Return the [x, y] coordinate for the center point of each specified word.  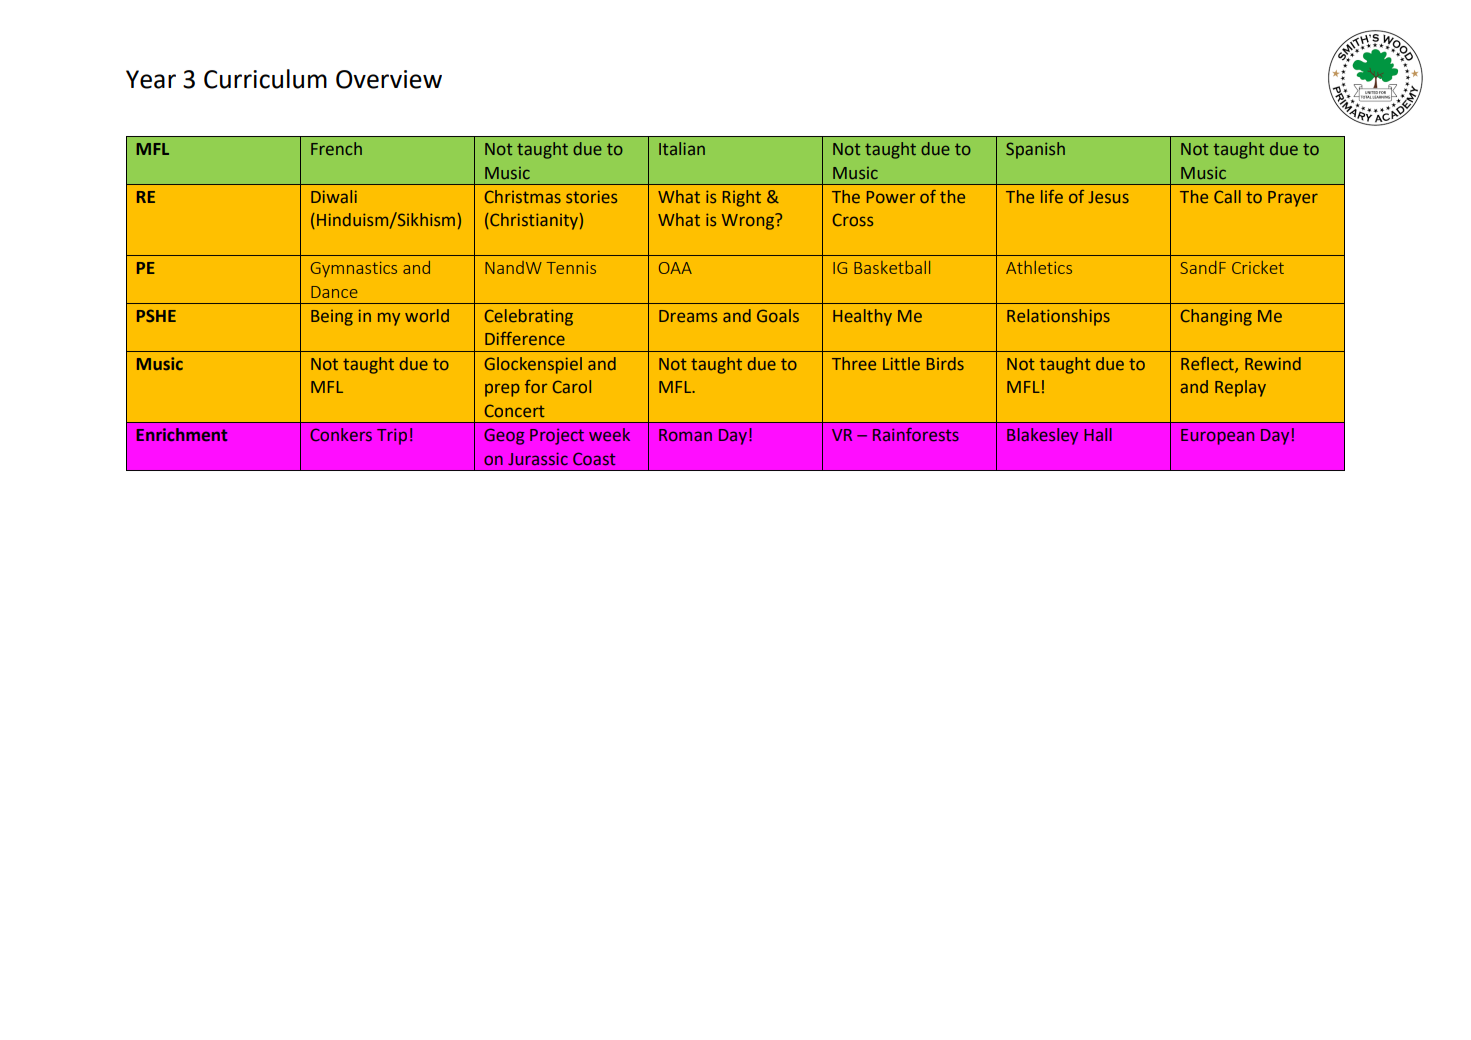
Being [332, 318]
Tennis [571, 268]
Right [742, 198]
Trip [392, 436]
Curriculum [265, 79]
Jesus [1109, 197]
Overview [389, 79]
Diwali [334, 196]
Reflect [1208, 364]
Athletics [1039, 267]
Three [854, 363]
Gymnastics [354, 269]
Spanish [1035, 150]
